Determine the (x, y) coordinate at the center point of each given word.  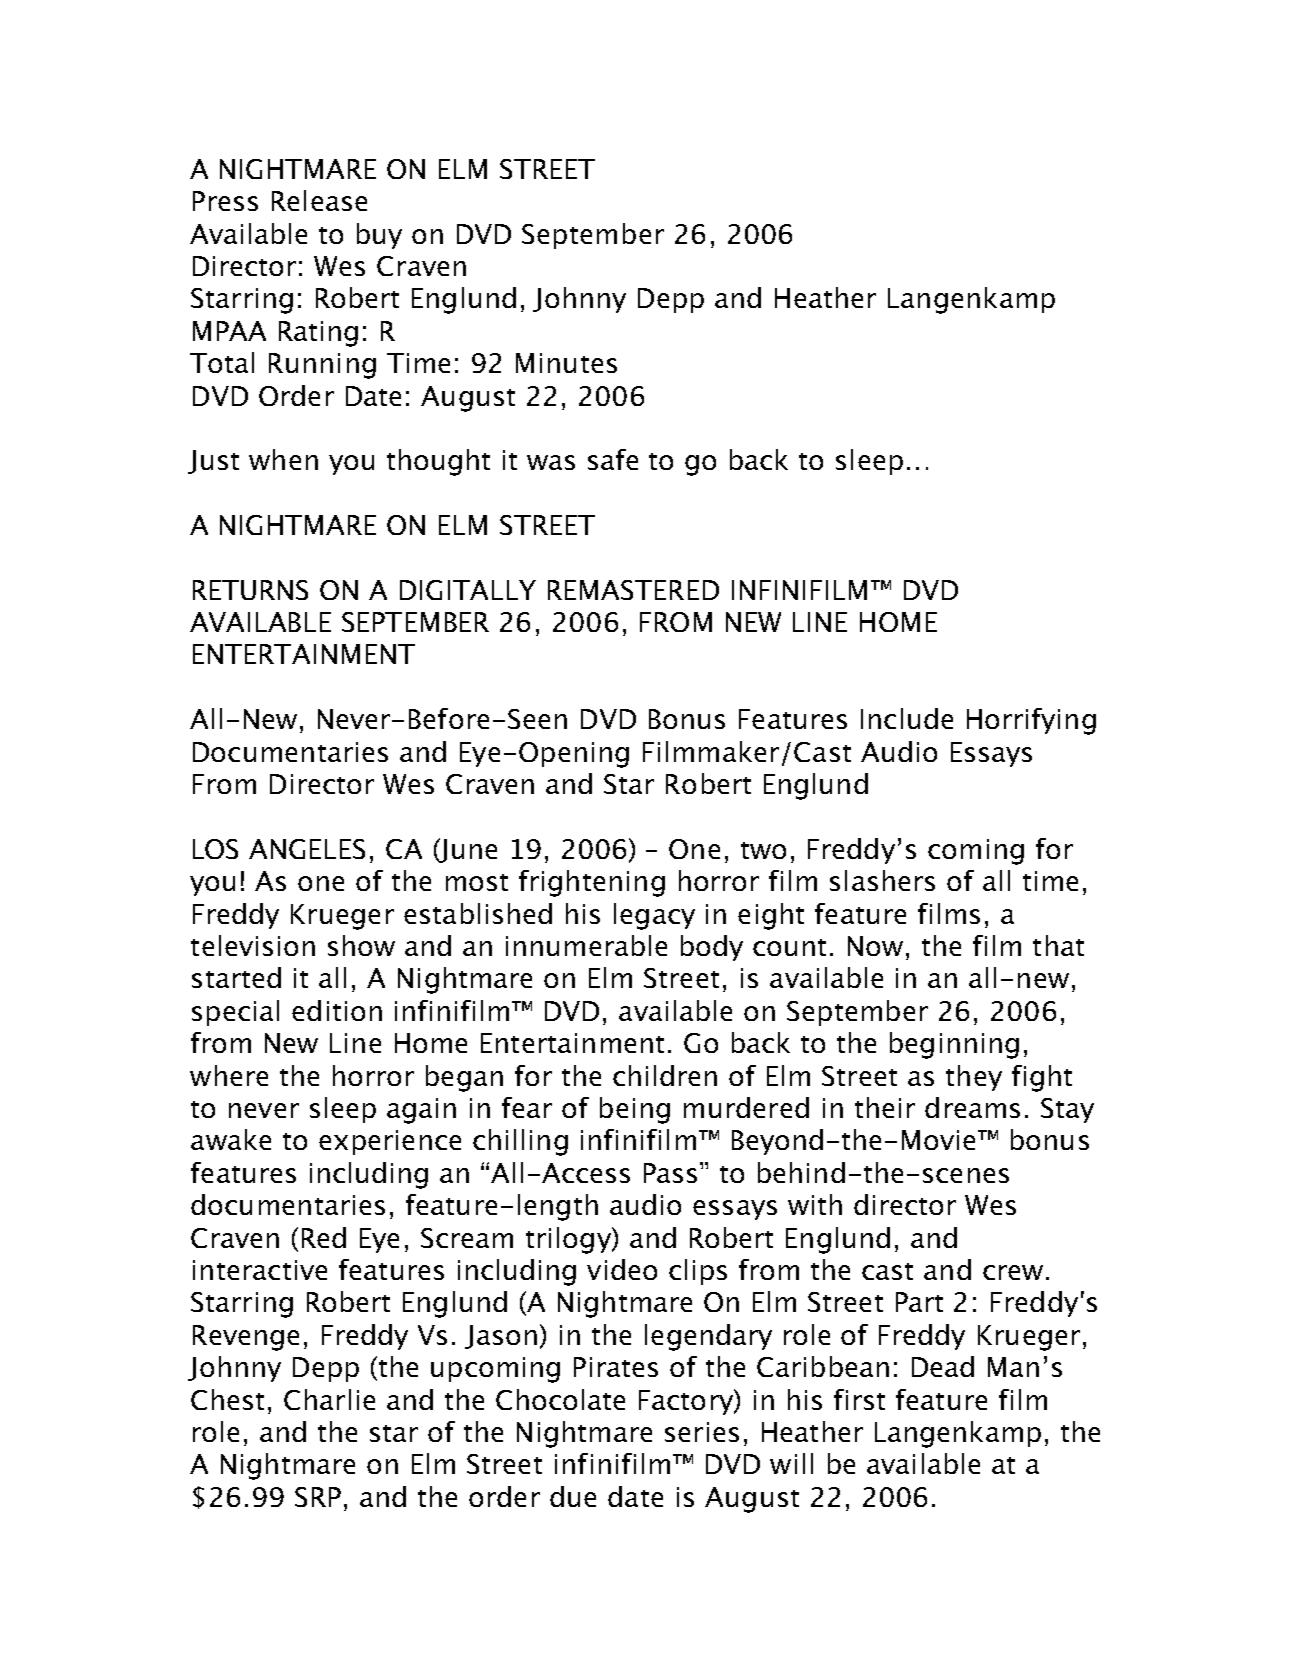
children (665, 1075)
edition (337, 1010)
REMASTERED (633, 590)
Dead (943, 1366)
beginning (954, 1045)
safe (613, 459)
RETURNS (250, 590)
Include (907, 718)
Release (319, 200)
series (702, 1432)
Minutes (566, 363)
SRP (318, 1497)
